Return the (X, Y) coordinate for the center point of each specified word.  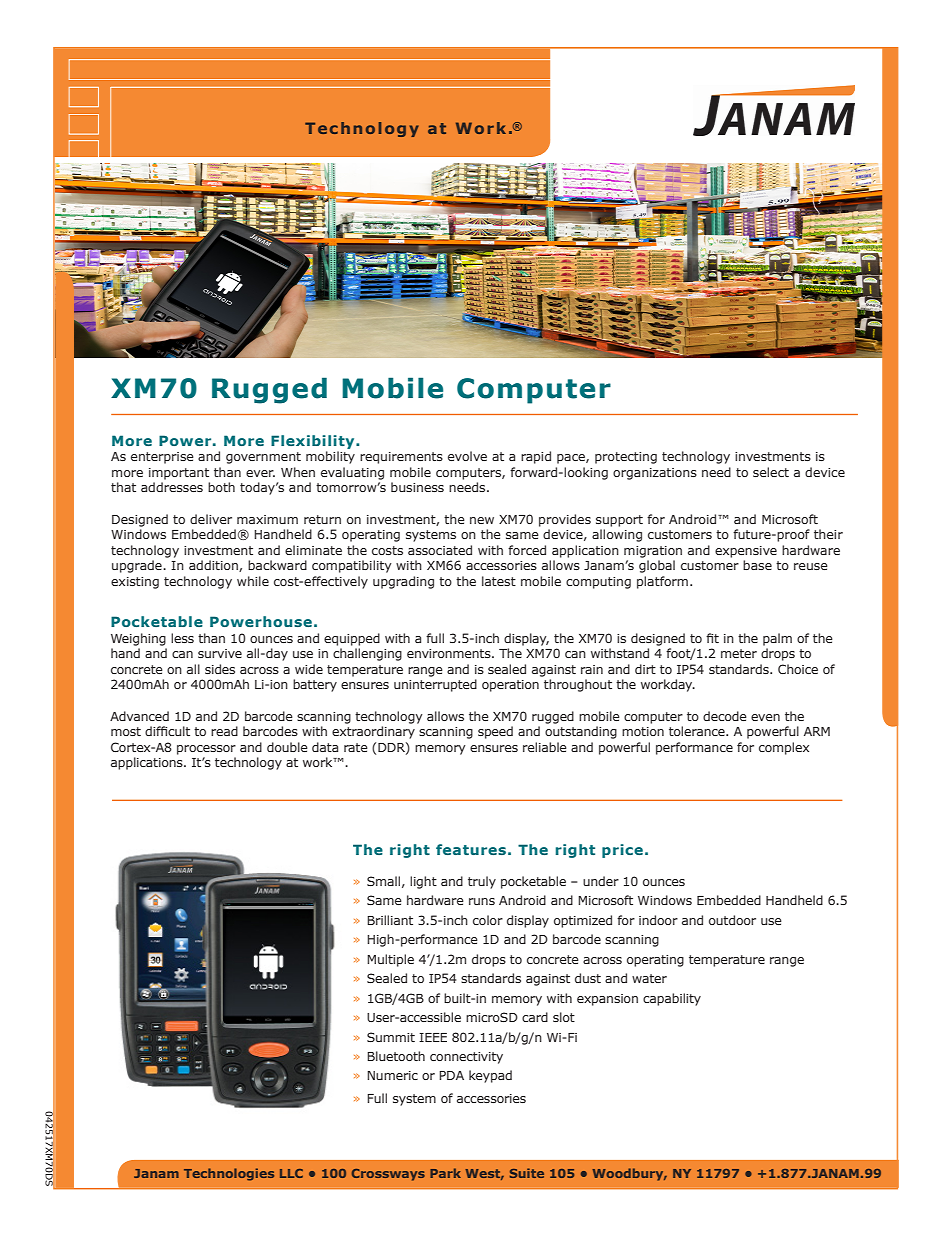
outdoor (732, 920)
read (224, 731)
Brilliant (390, 920)
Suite (527, 1173)
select (771, 472)
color (488, 920)
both (221, 487)
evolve (467, 456)
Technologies (229, 1174)
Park (445, 1173)
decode (725, 716)
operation (510, 686)
